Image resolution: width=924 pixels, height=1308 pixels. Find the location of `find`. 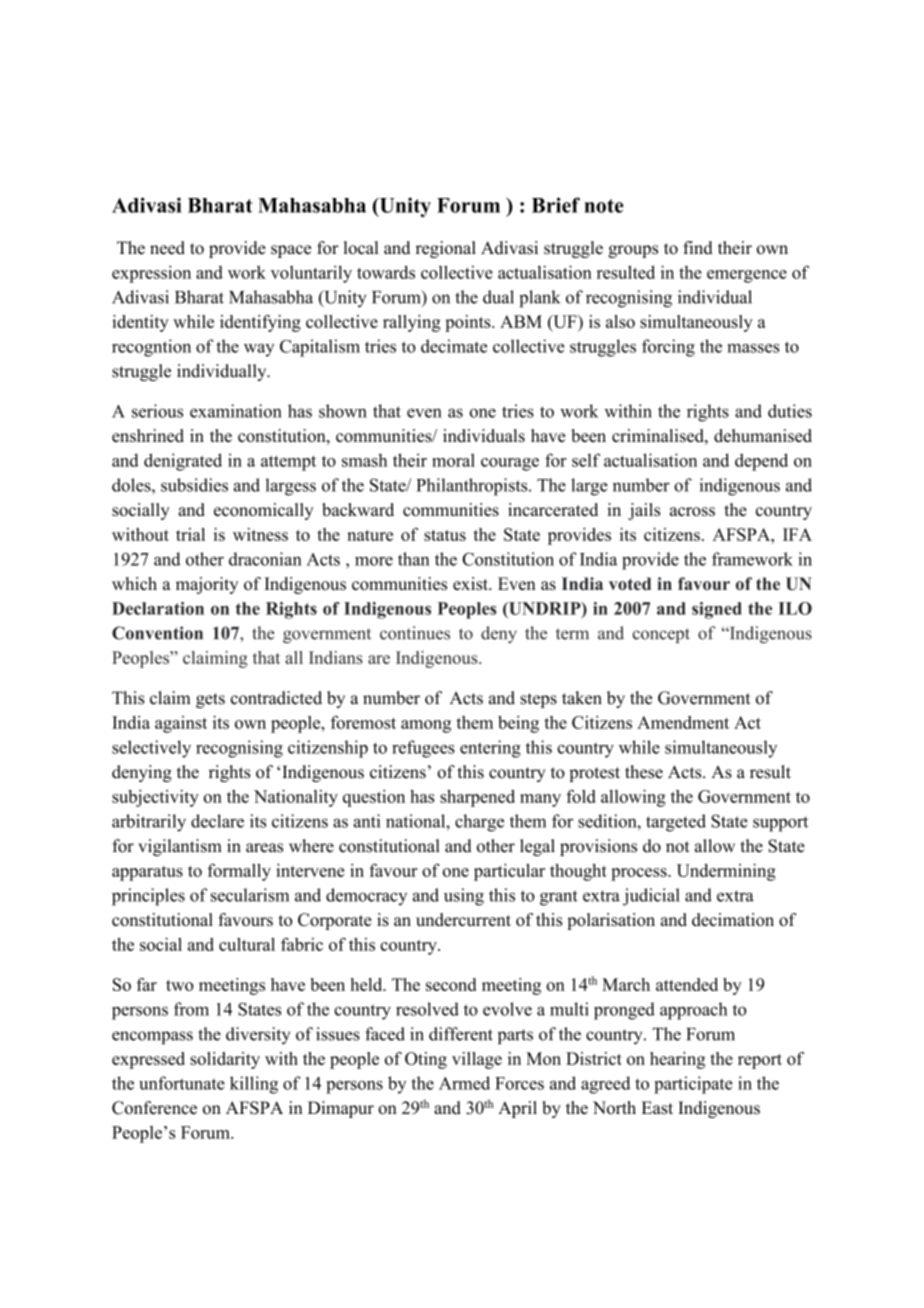

find is located at coordinates (698, 248).
